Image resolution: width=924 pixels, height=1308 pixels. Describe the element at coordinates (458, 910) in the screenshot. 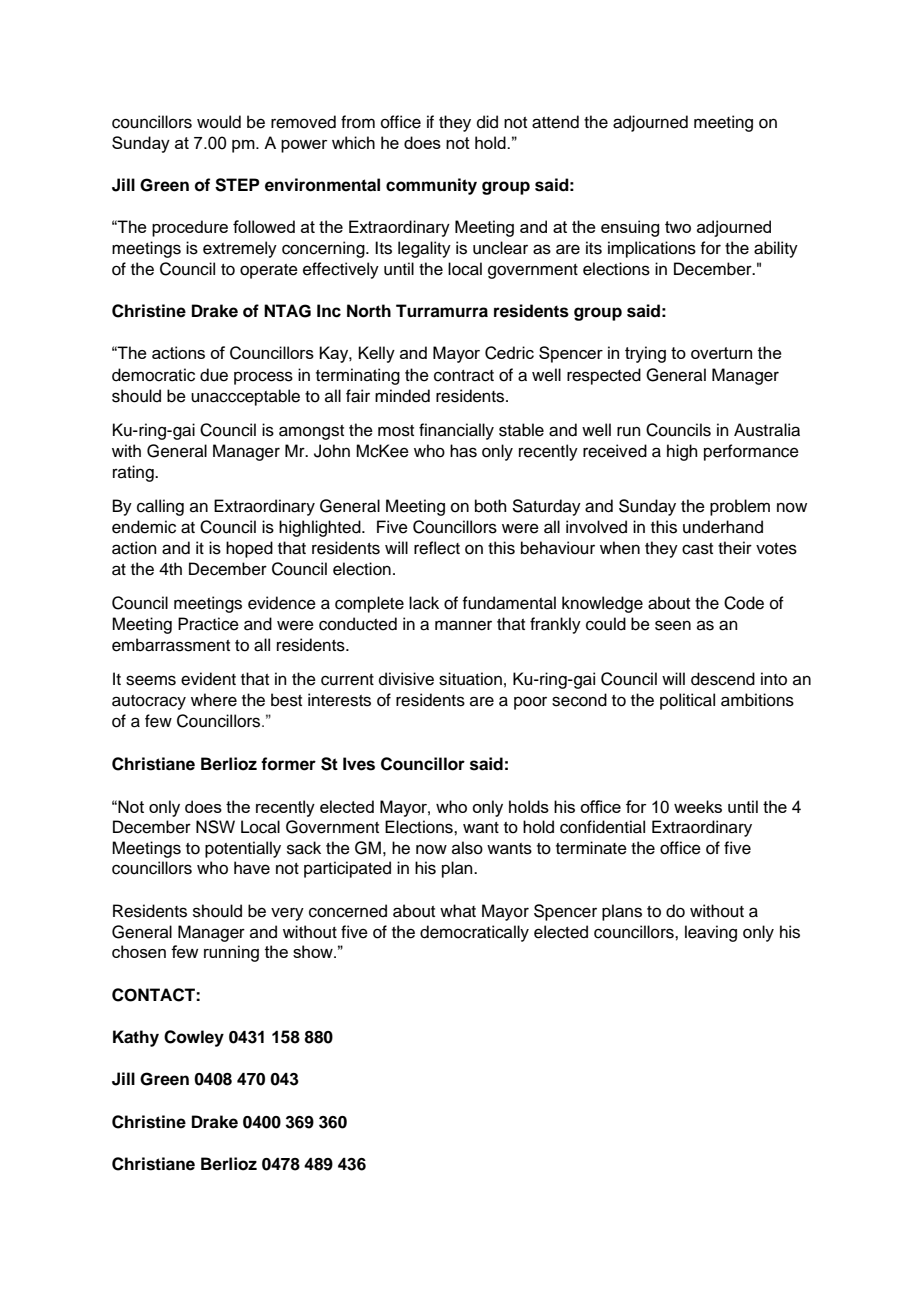

I see `what` at that location.
